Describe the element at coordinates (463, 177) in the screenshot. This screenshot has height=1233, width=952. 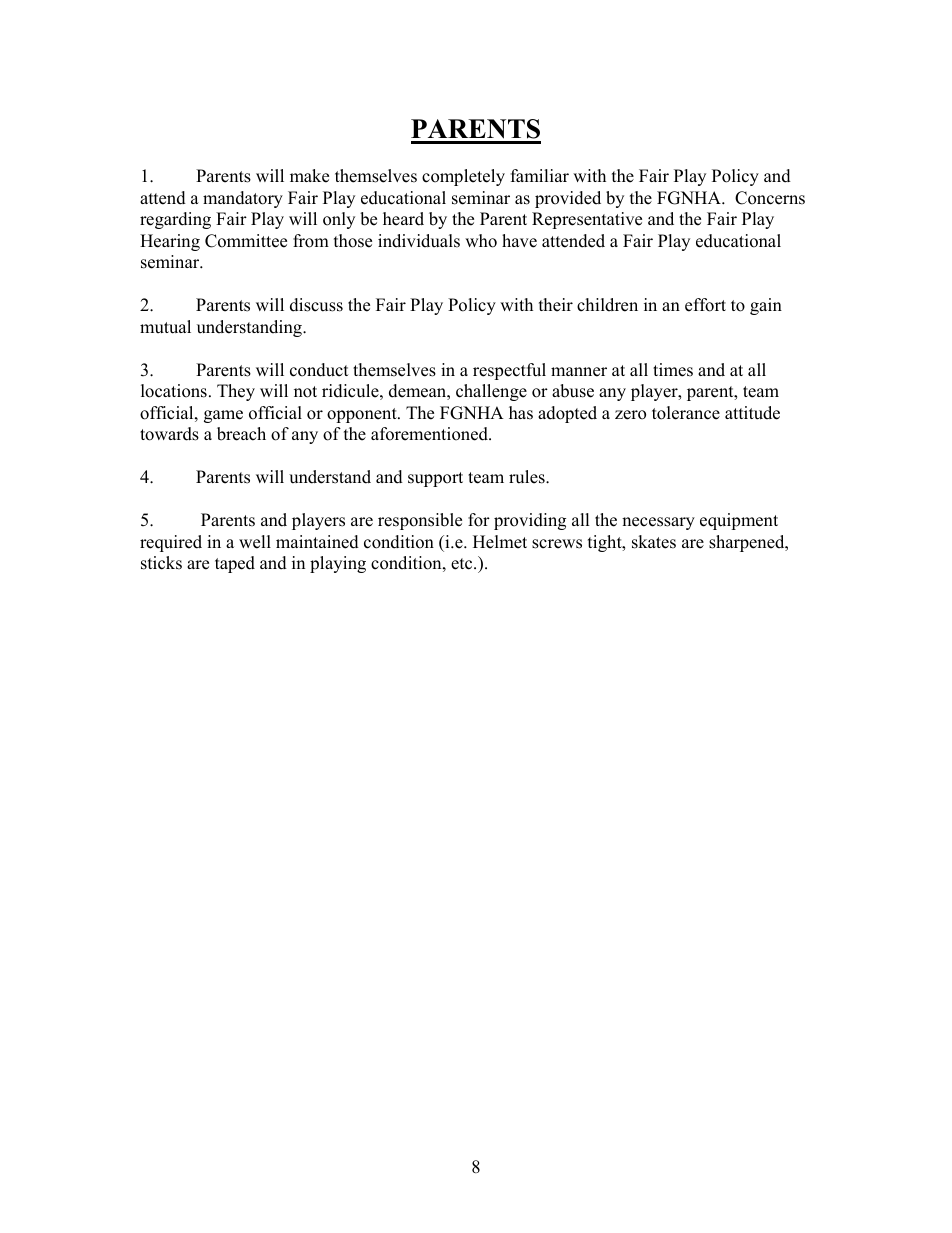
I see `completely` at that location.
